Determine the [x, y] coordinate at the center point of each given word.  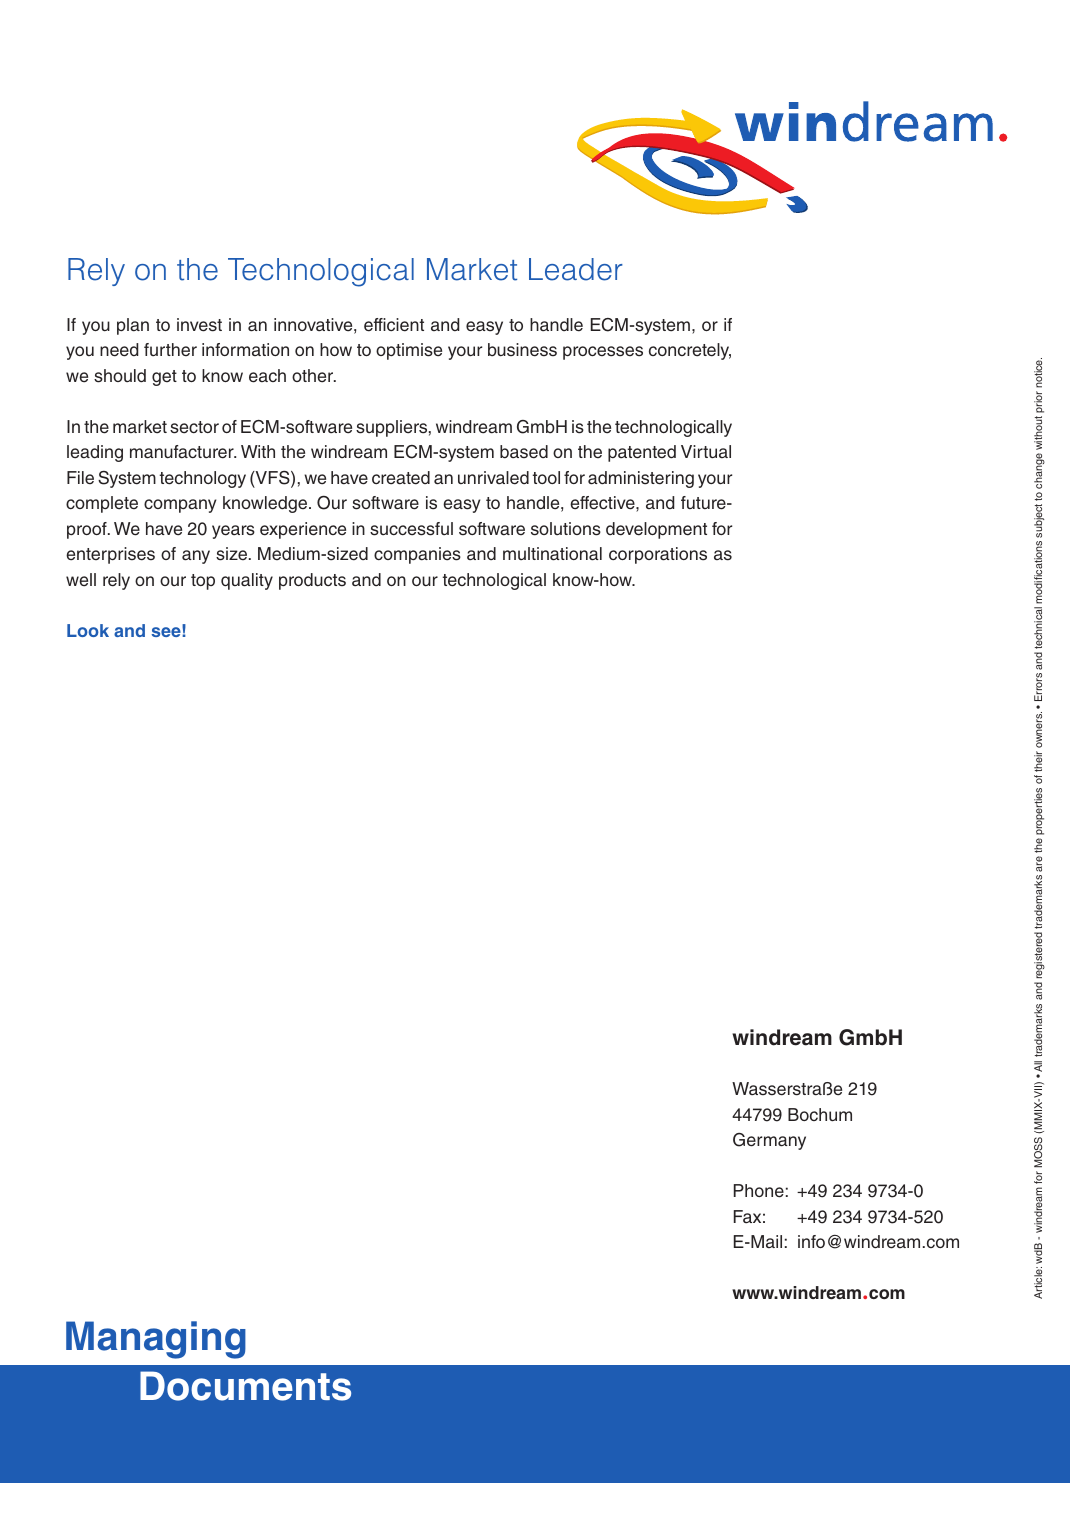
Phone [759, 1191]
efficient [394, 325]
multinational [552, 554]
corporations [658, 555]
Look [88, 630]
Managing [156, 1340]
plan [133, 326]
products [312, 581]
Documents [245, 1386]
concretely [690, 351]
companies [417, 555]
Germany [769, 1141]
